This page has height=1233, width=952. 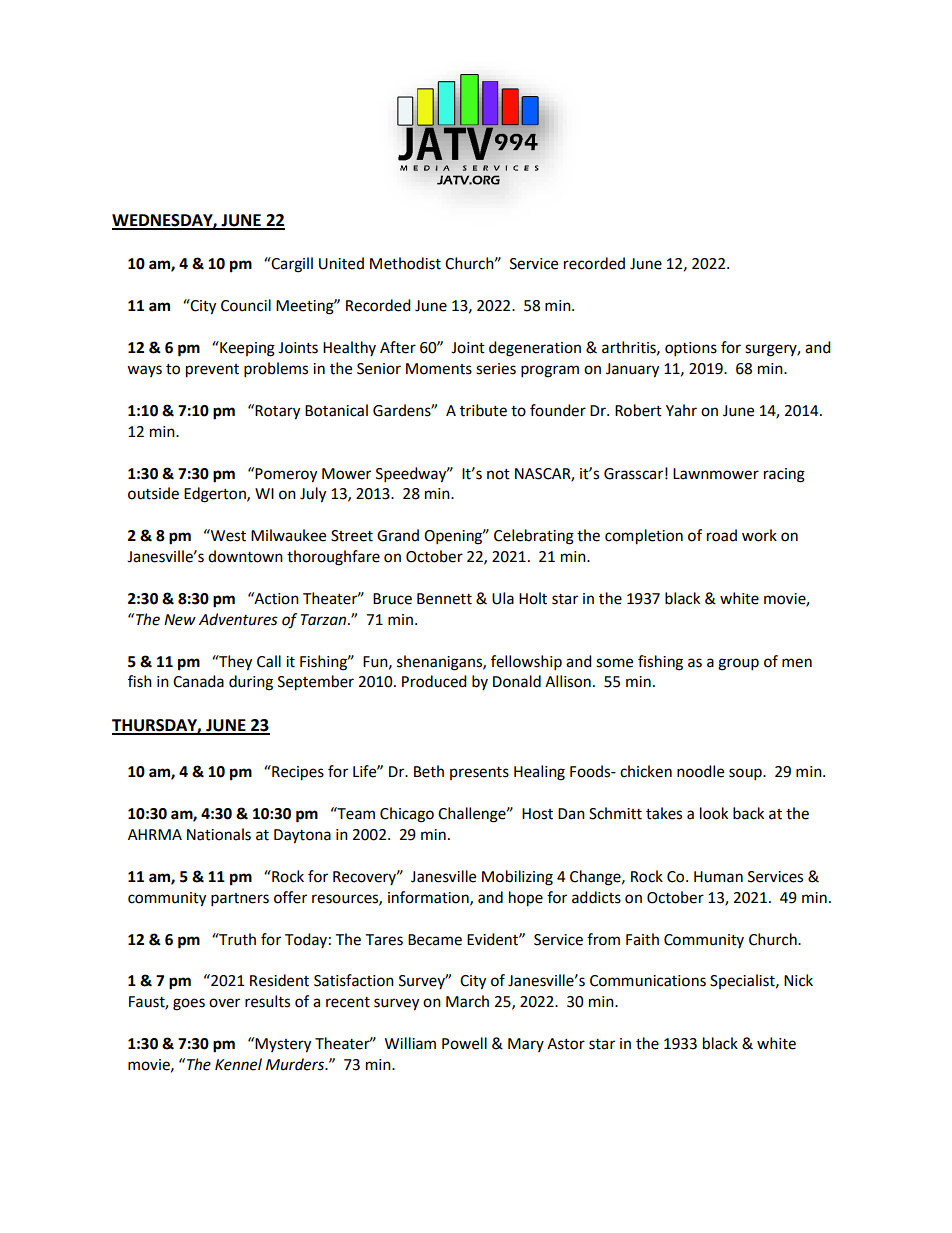 What do you see at coordinates (691, 349) in the page?
I see `options` at bounding box center [691, 349].
